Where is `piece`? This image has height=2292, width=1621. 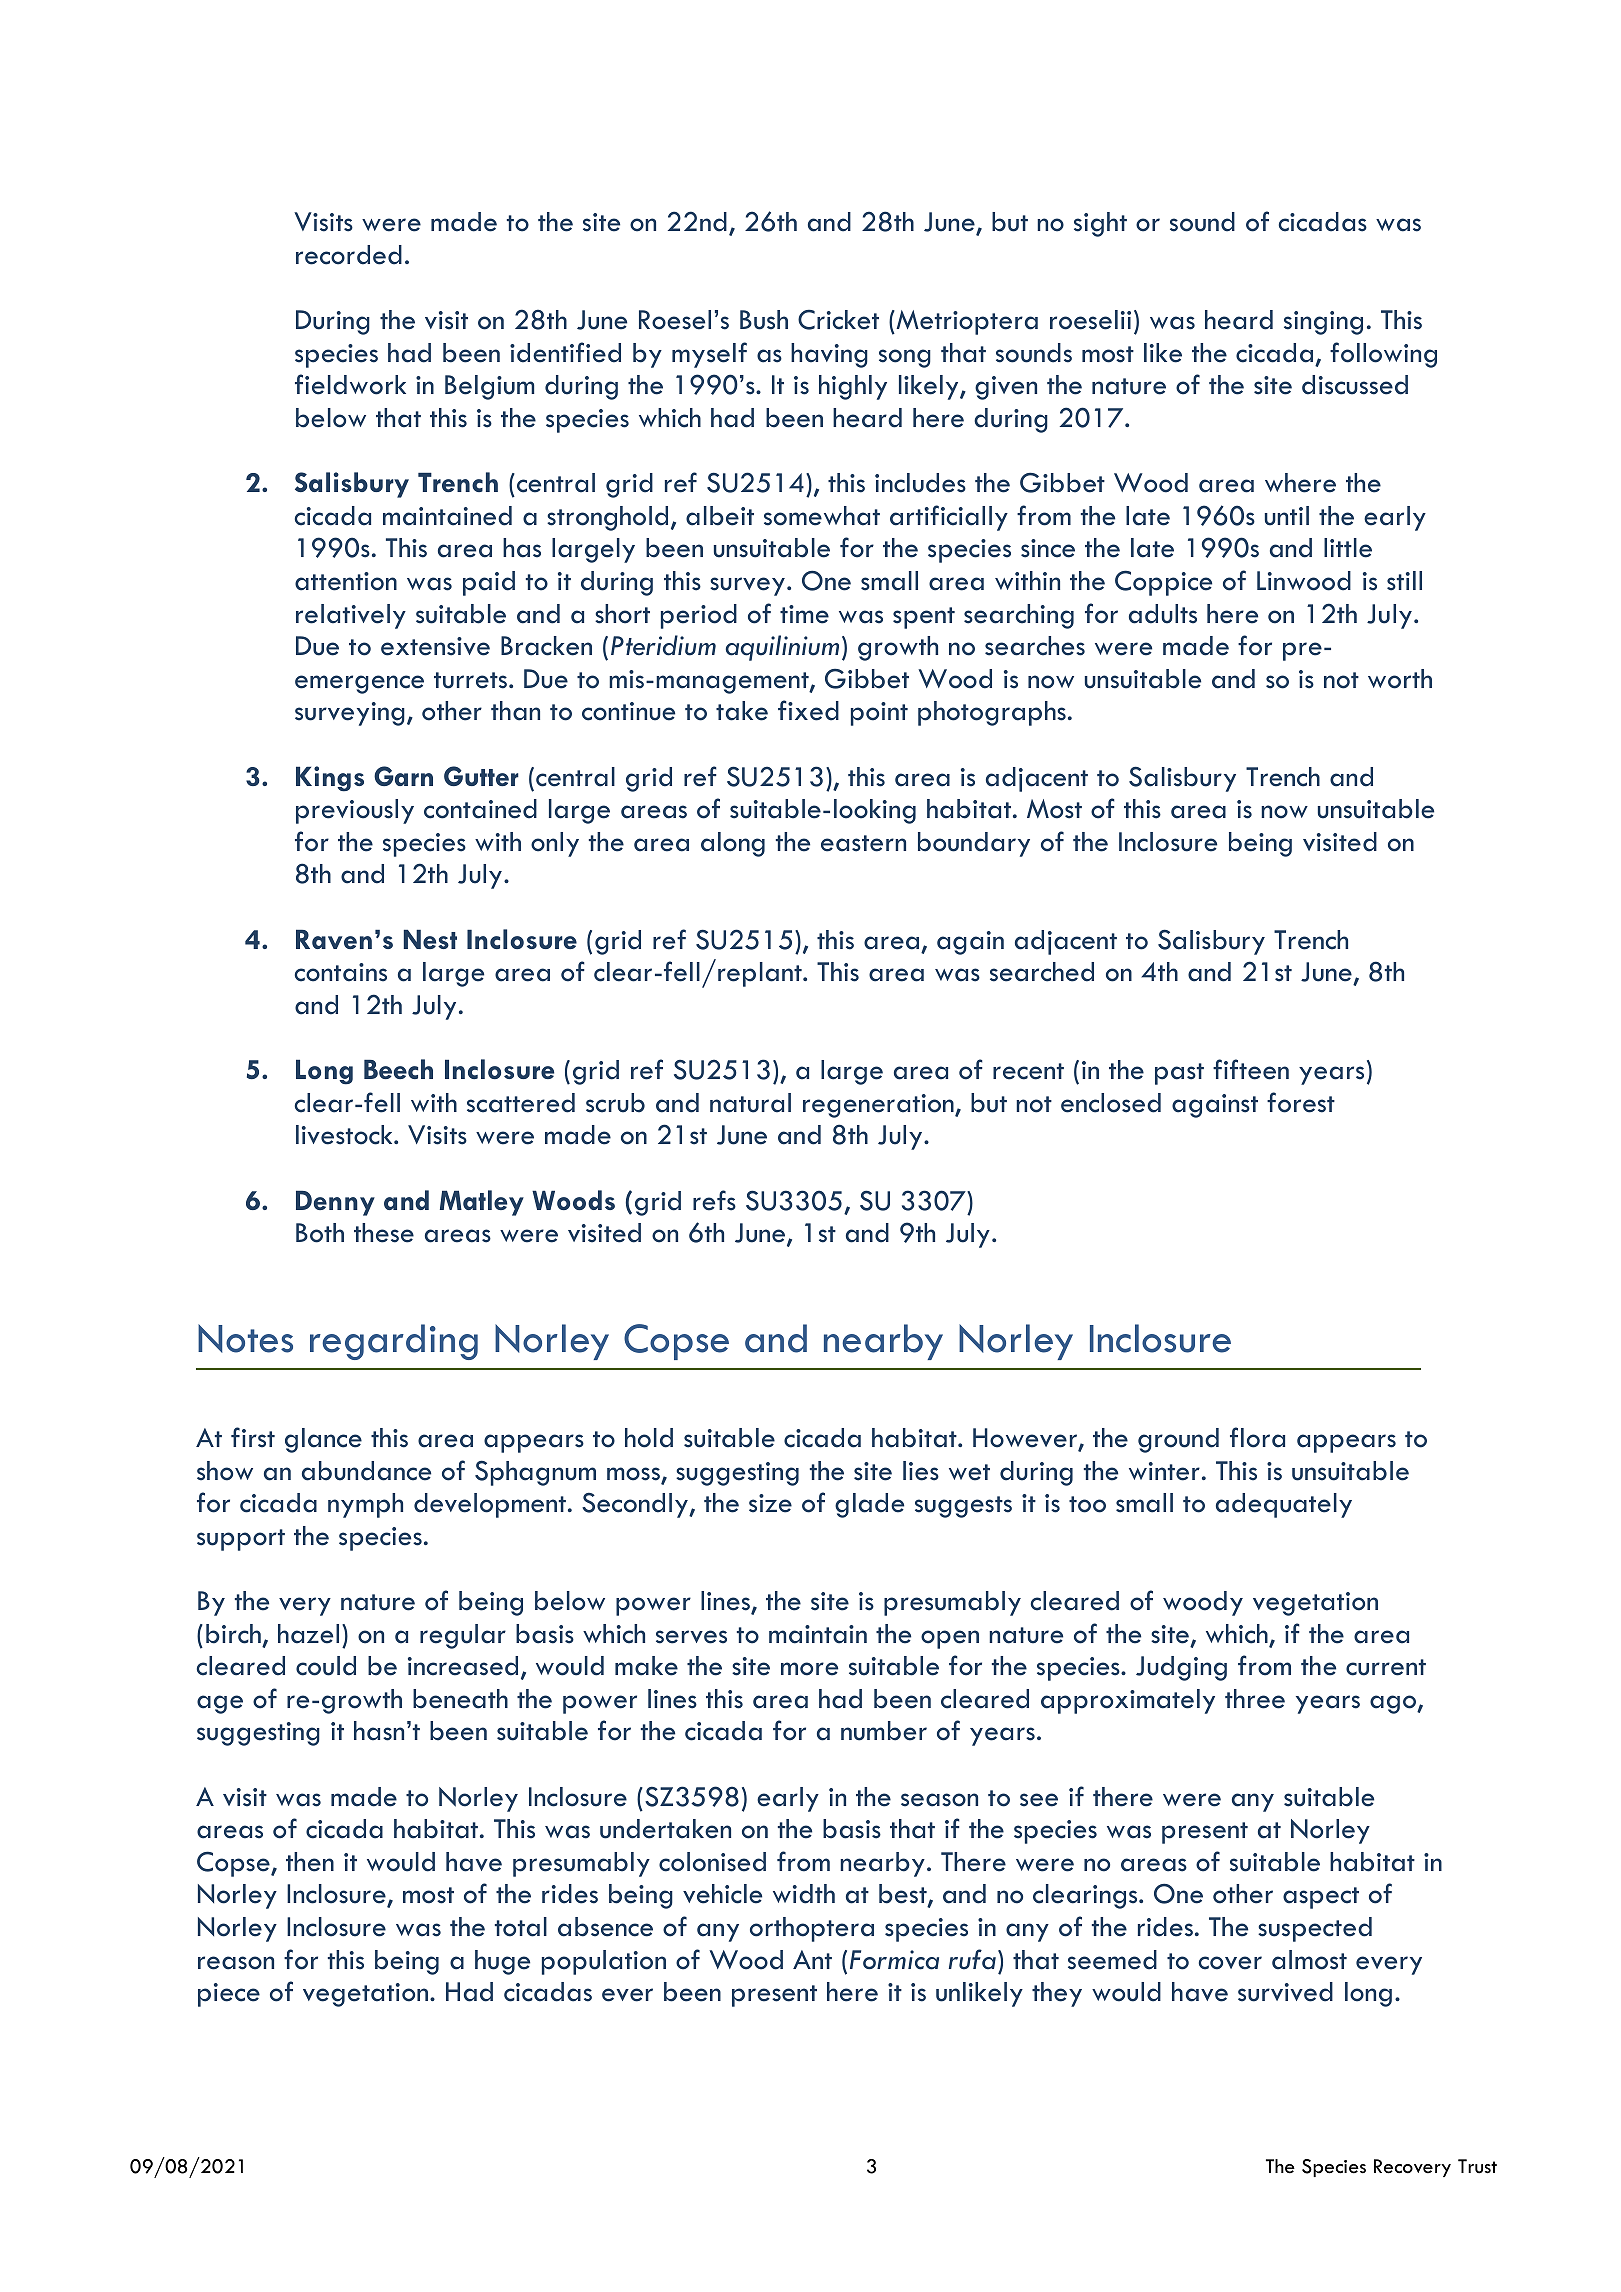 piece is located at coordinates (229, 1995).
